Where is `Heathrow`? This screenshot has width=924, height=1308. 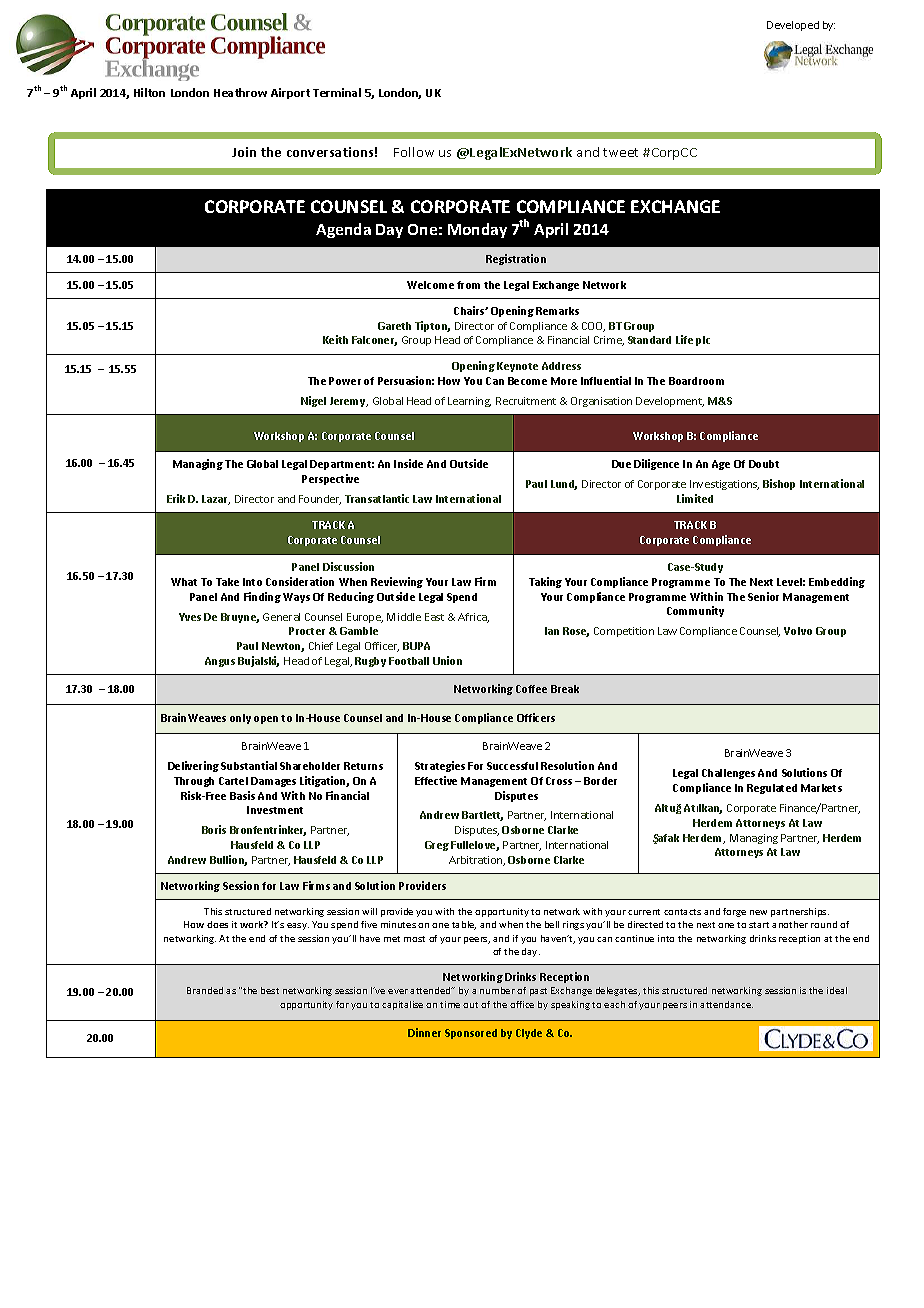
Heathrow is located at coordinates (240, 92).
